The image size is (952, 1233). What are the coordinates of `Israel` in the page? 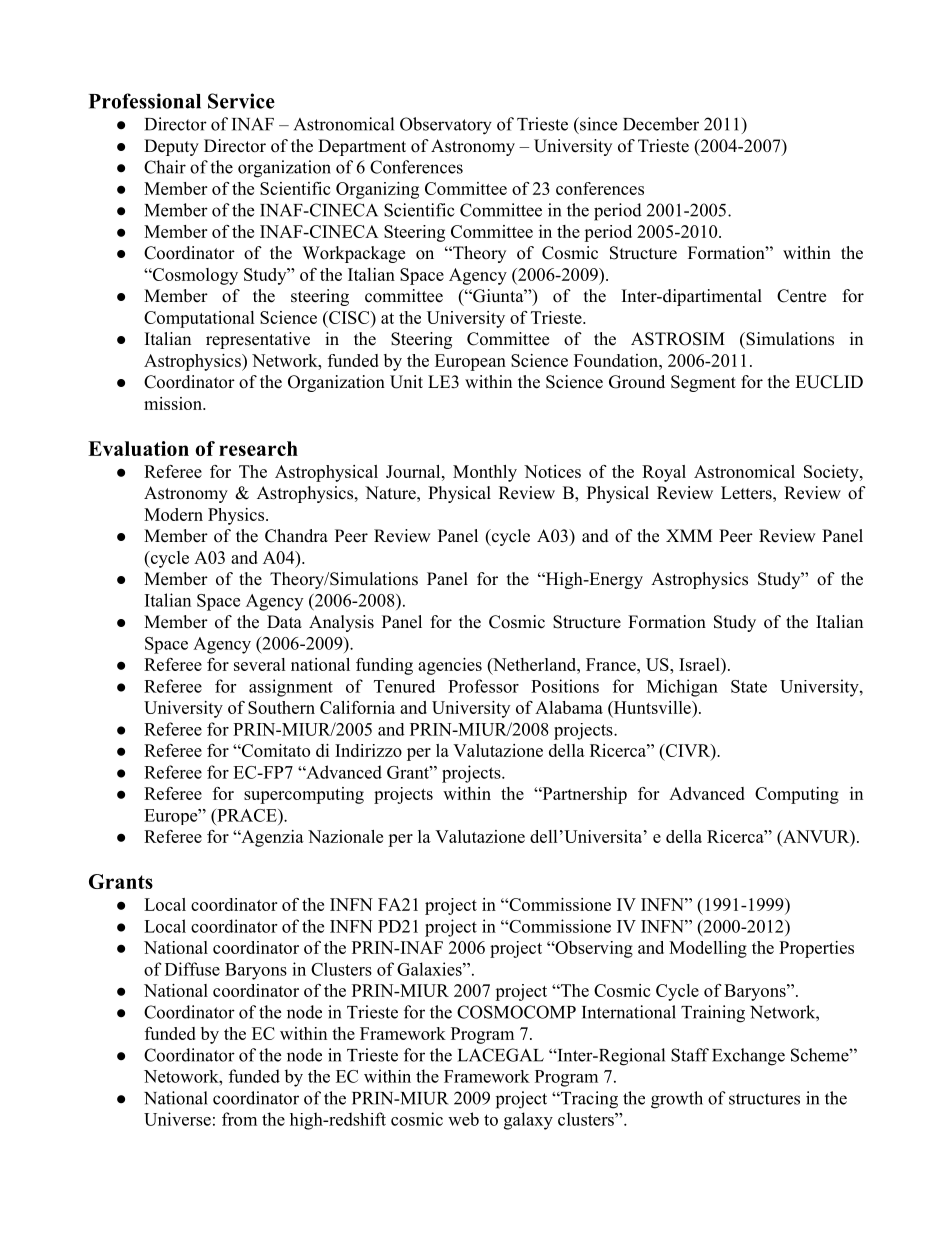 It's located at (700, 666).
